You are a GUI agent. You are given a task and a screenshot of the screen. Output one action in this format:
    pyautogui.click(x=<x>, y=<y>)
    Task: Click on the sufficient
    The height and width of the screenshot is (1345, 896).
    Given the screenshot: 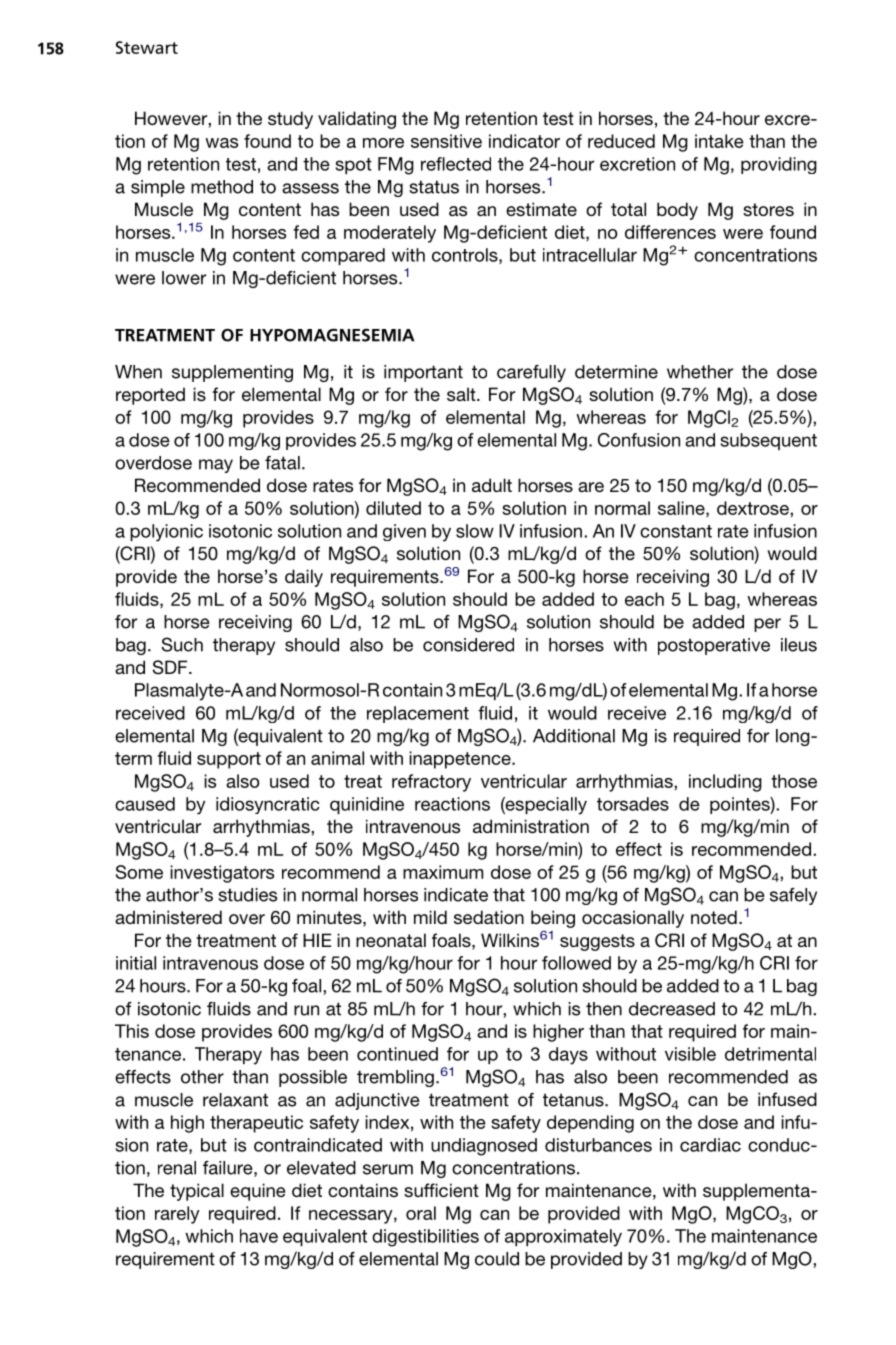 What is the action you would take?
    pyautogui.click(x=441, y=1190)
